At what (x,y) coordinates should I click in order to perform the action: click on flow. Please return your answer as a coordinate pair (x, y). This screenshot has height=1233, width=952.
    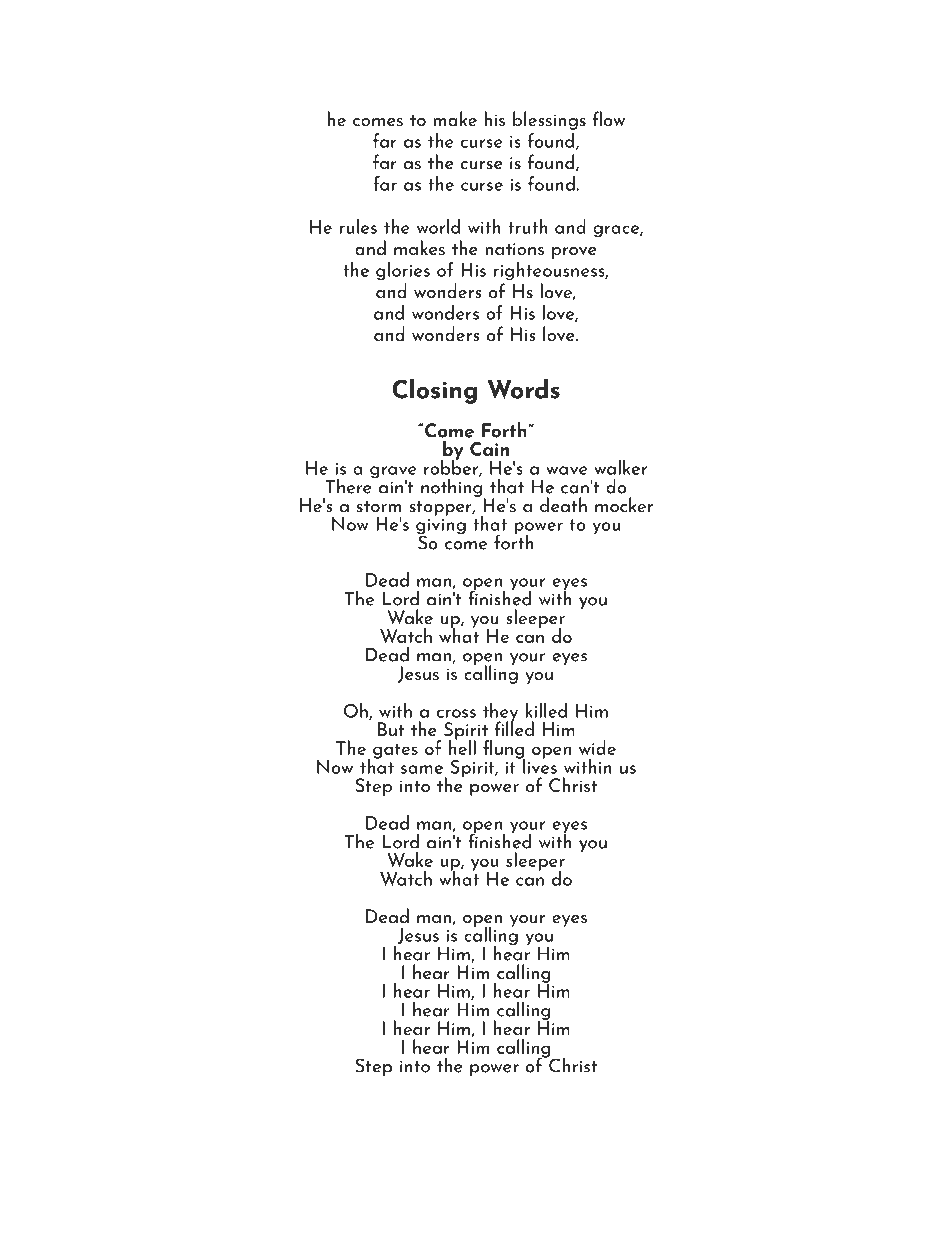
    Looking at the image, I should click on (609, 118).
